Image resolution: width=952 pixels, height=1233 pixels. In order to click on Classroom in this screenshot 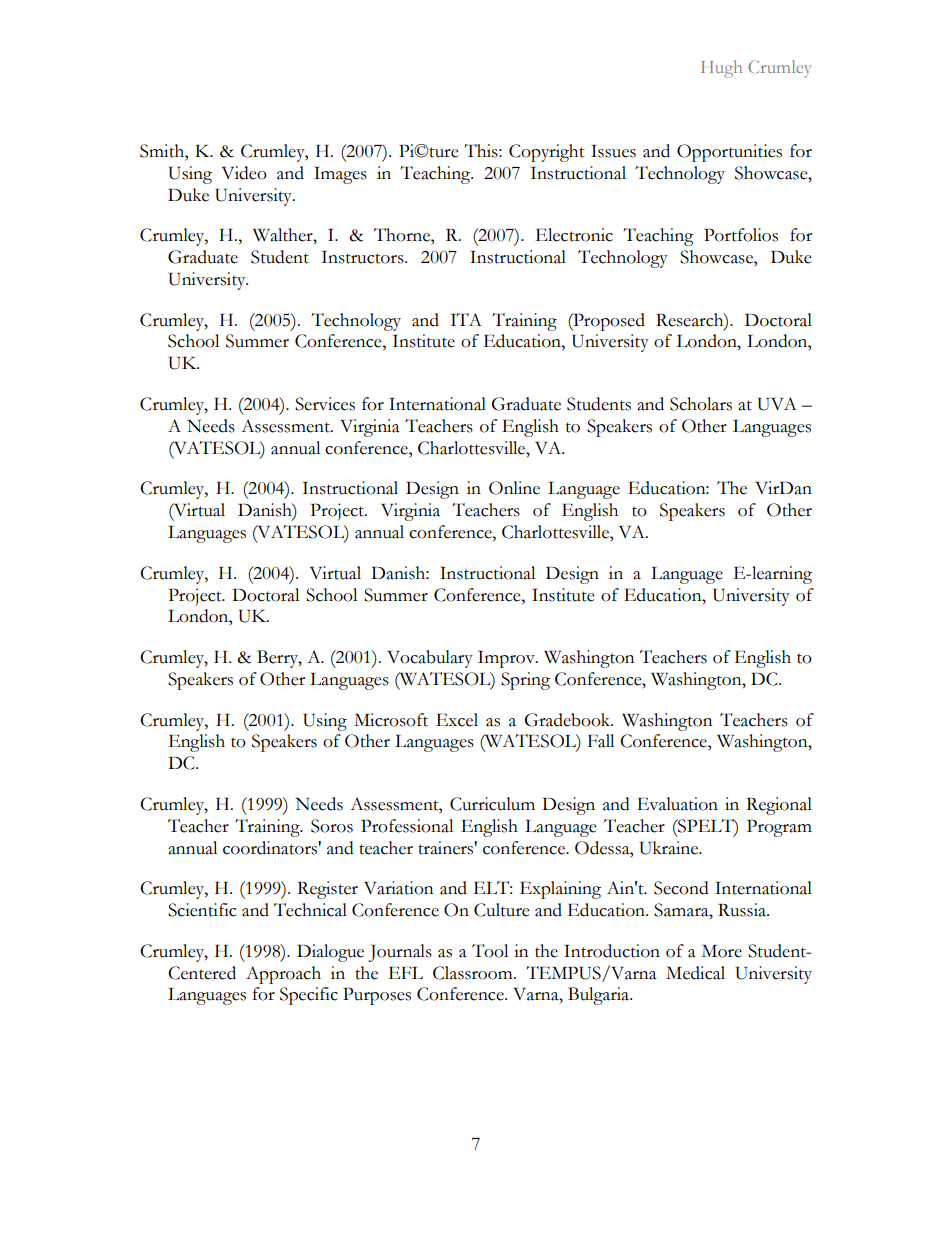, I will do `click(474, 973)`.
